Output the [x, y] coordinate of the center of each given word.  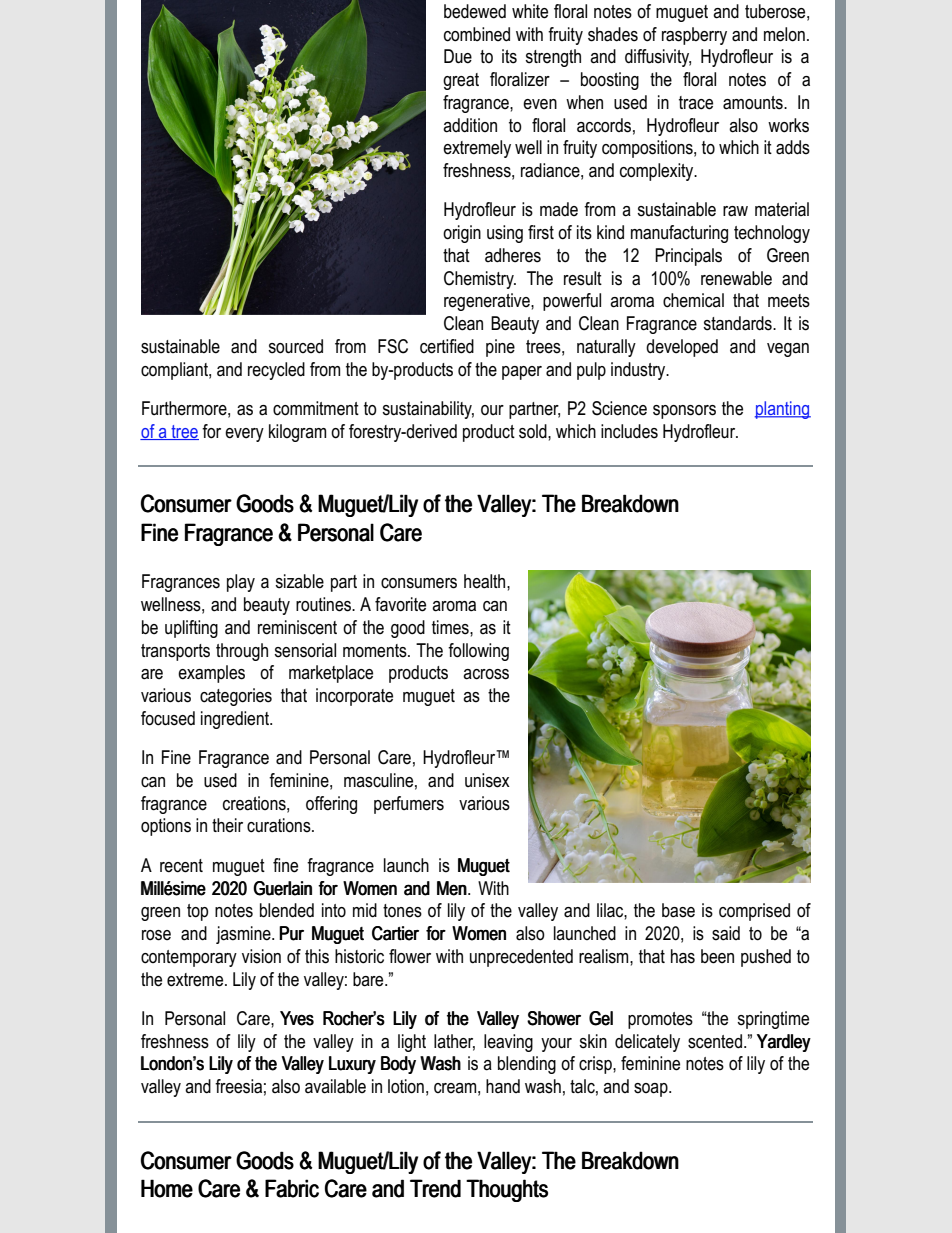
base [678, 910]
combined [477, 34]
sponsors [684, 412]
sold [534, 431]
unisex [487, 780]
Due [458, 56]
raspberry [694, 36]
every [244, 435]
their [227, 825]
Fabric [292, 1188]
